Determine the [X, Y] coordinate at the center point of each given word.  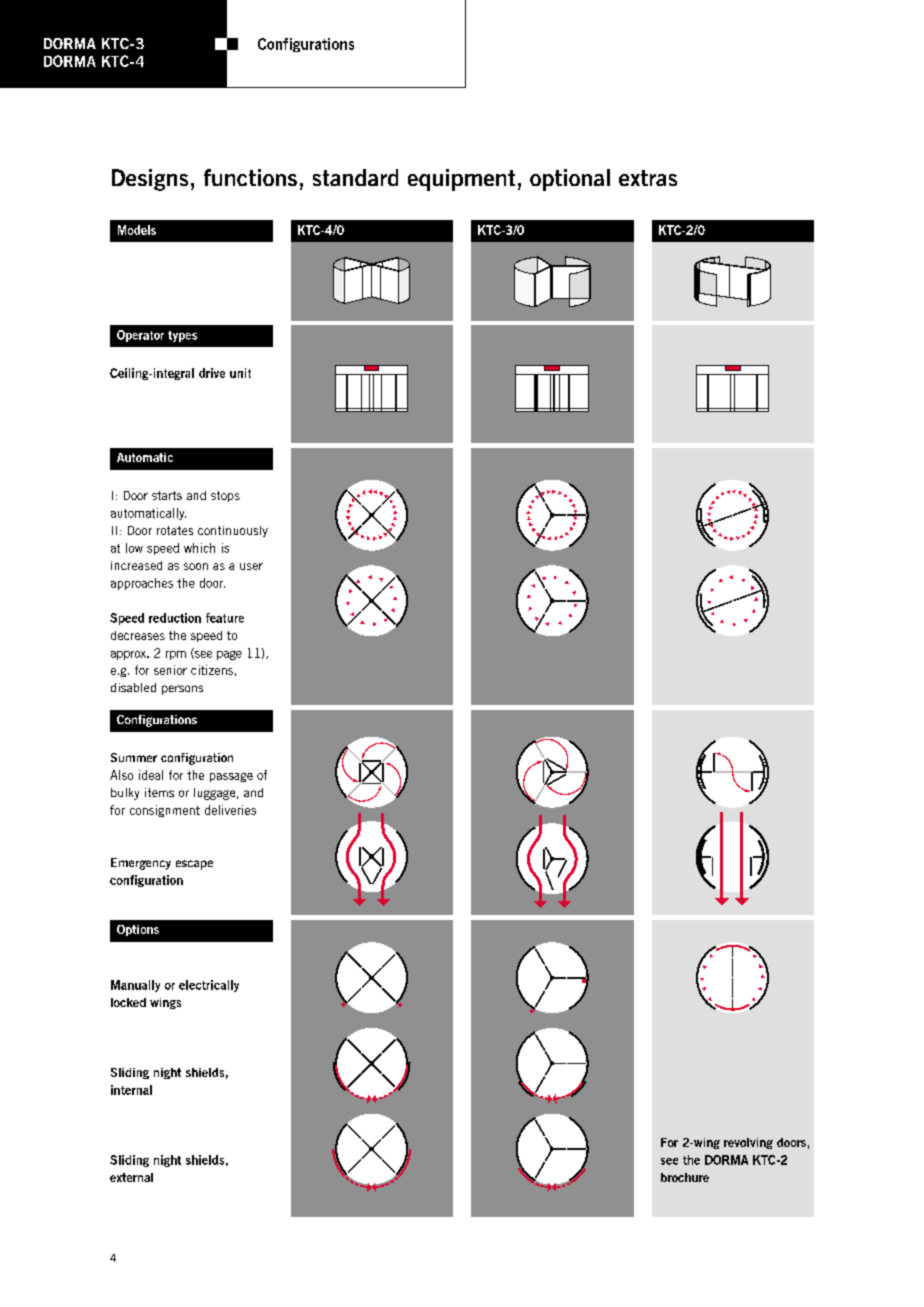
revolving [748, 1143]
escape [194, 865]
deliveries [230, 810]
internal [131, 1090]
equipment [461, 180]
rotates [175, 530]
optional [570, 180]
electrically [209, 986]
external [131, 1177]
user [251, 566]
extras [648, 178]
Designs [150, 180]
